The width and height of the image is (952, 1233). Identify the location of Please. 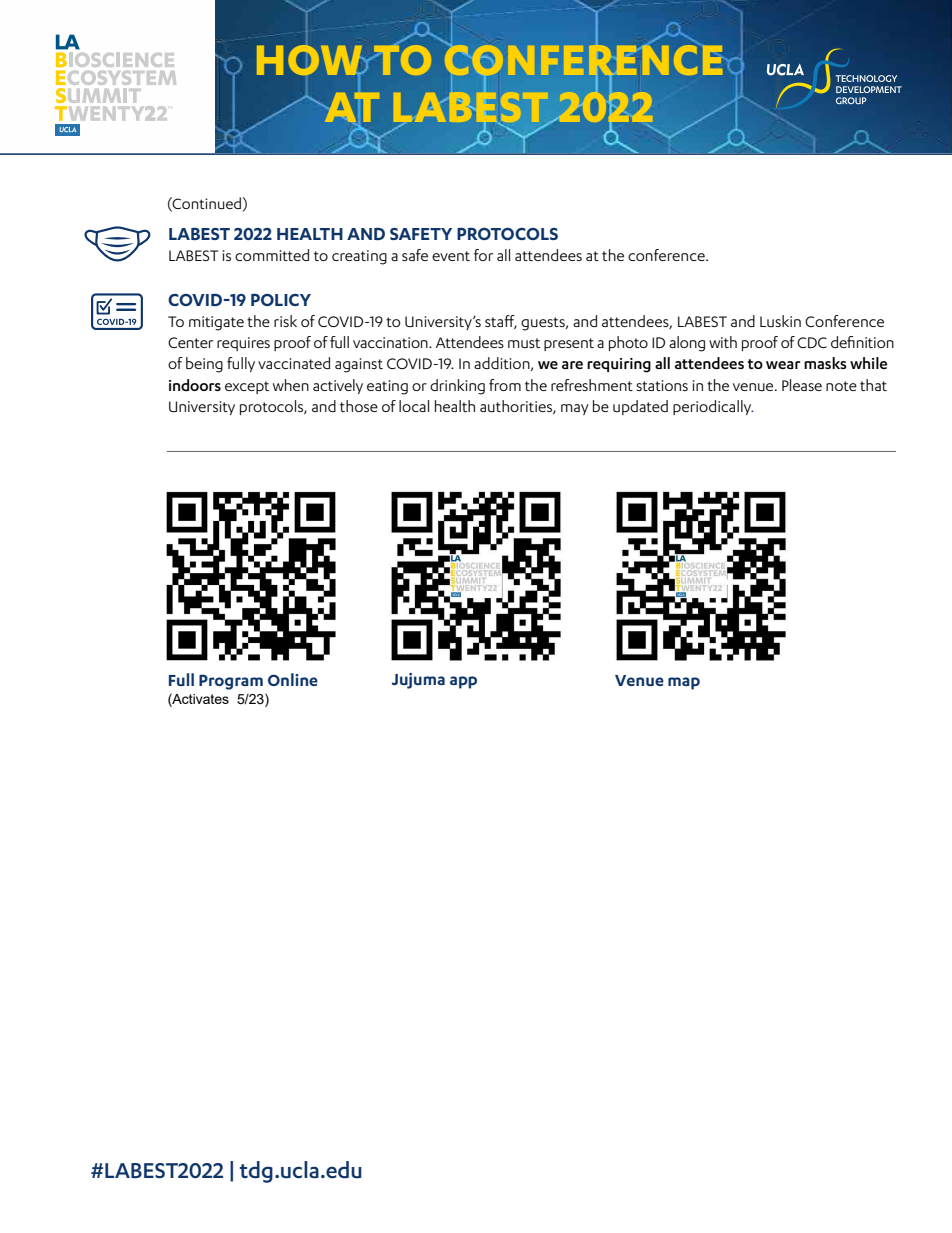
(802, 385).
